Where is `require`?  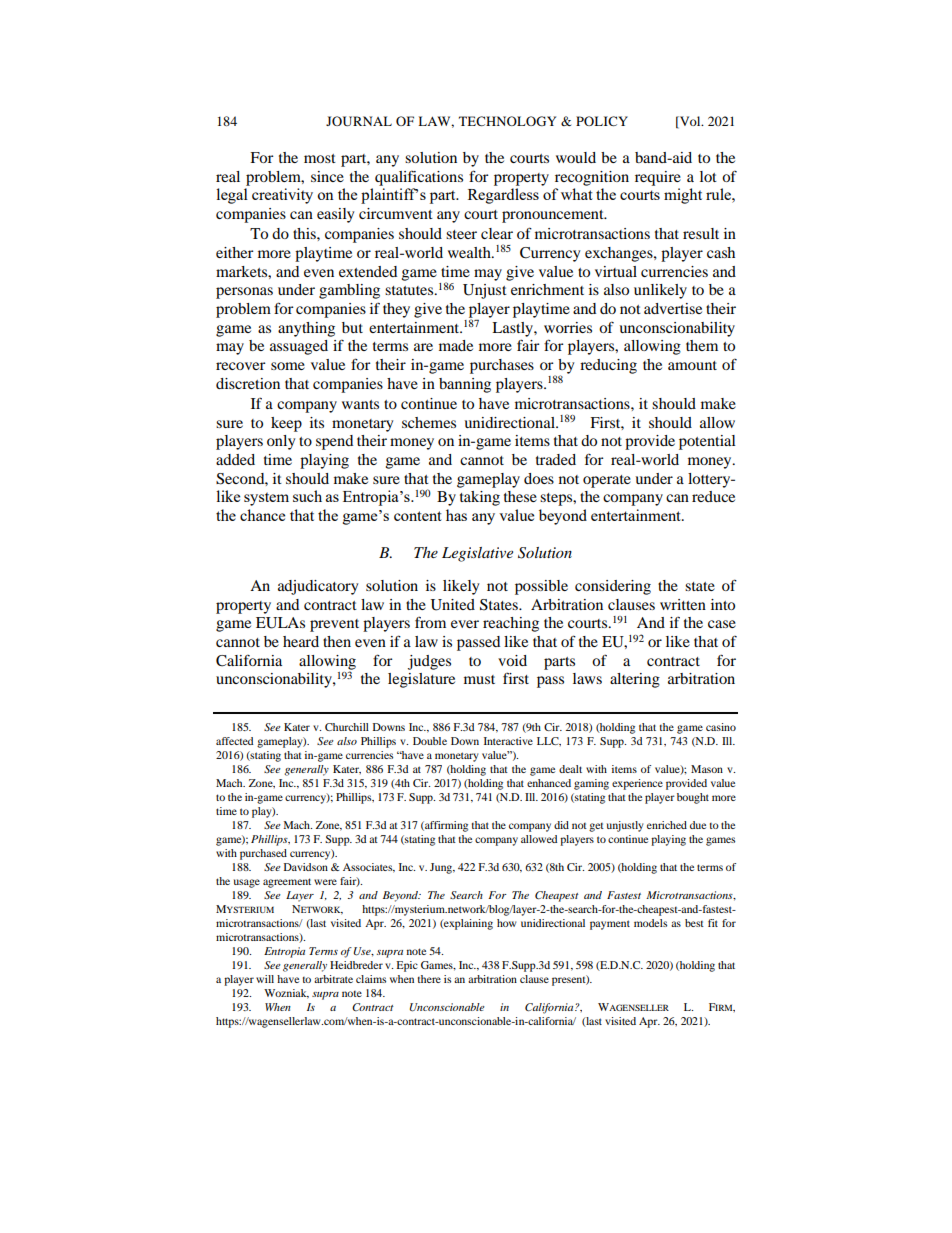
require is located at coordinates (658, 178).
